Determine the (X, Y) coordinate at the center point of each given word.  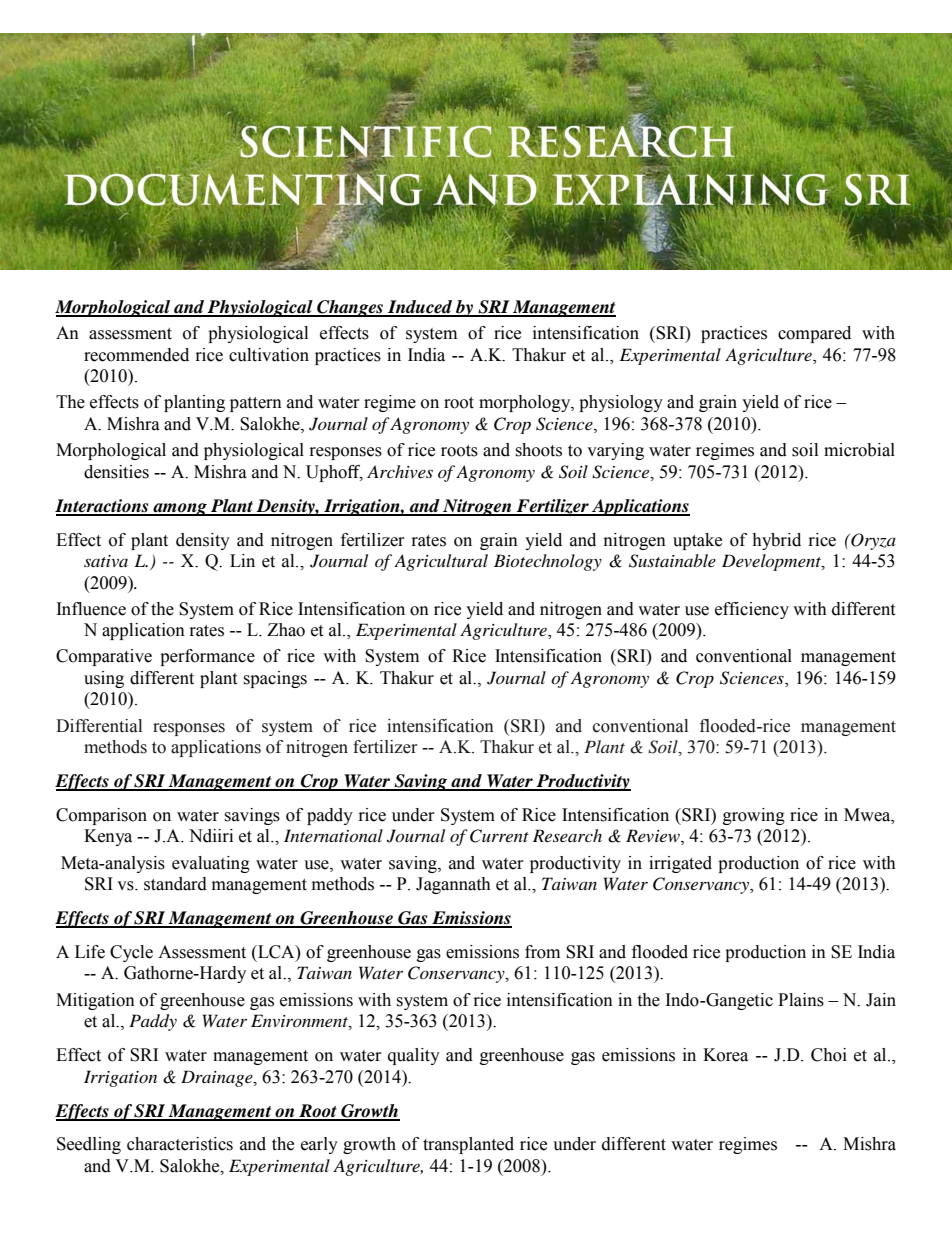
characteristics (180, 1144)
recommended (136, 355)
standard (175, 884)
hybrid (776, 541)
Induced (420, 308)
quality (414, 1056)
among (180, 509)
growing (754, 816)
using (104, 679)
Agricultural (441, 562)
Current (499, 836)
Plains (801, 1000)
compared (814, 334)
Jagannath (453, 885)
